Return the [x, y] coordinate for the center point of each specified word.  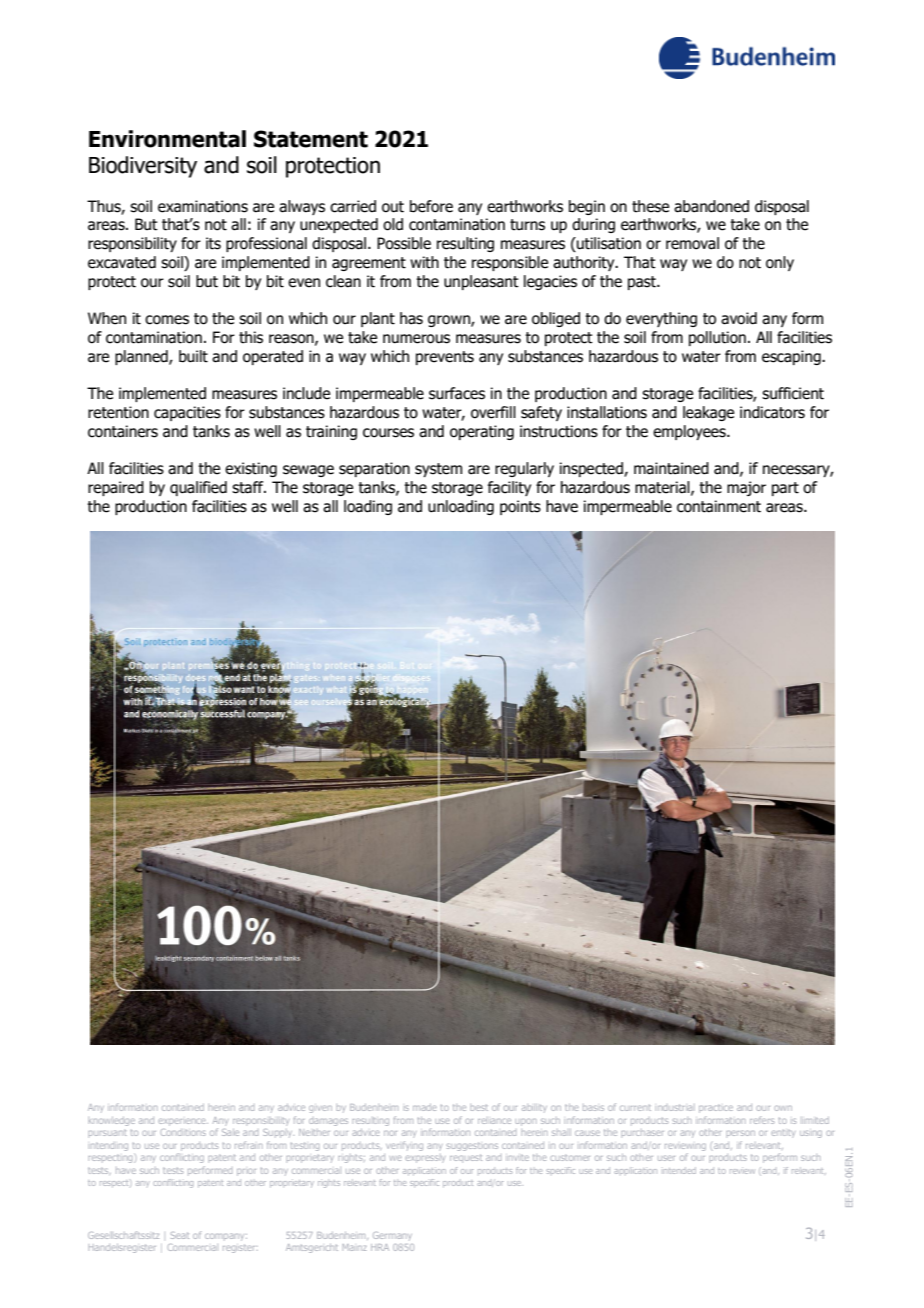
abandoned [711, 206]
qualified [198, 488]
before [431, 206]
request [466, 1158]
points [520, 507]
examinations [203, 206]
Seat [180, 1235]
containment [719, 506]
